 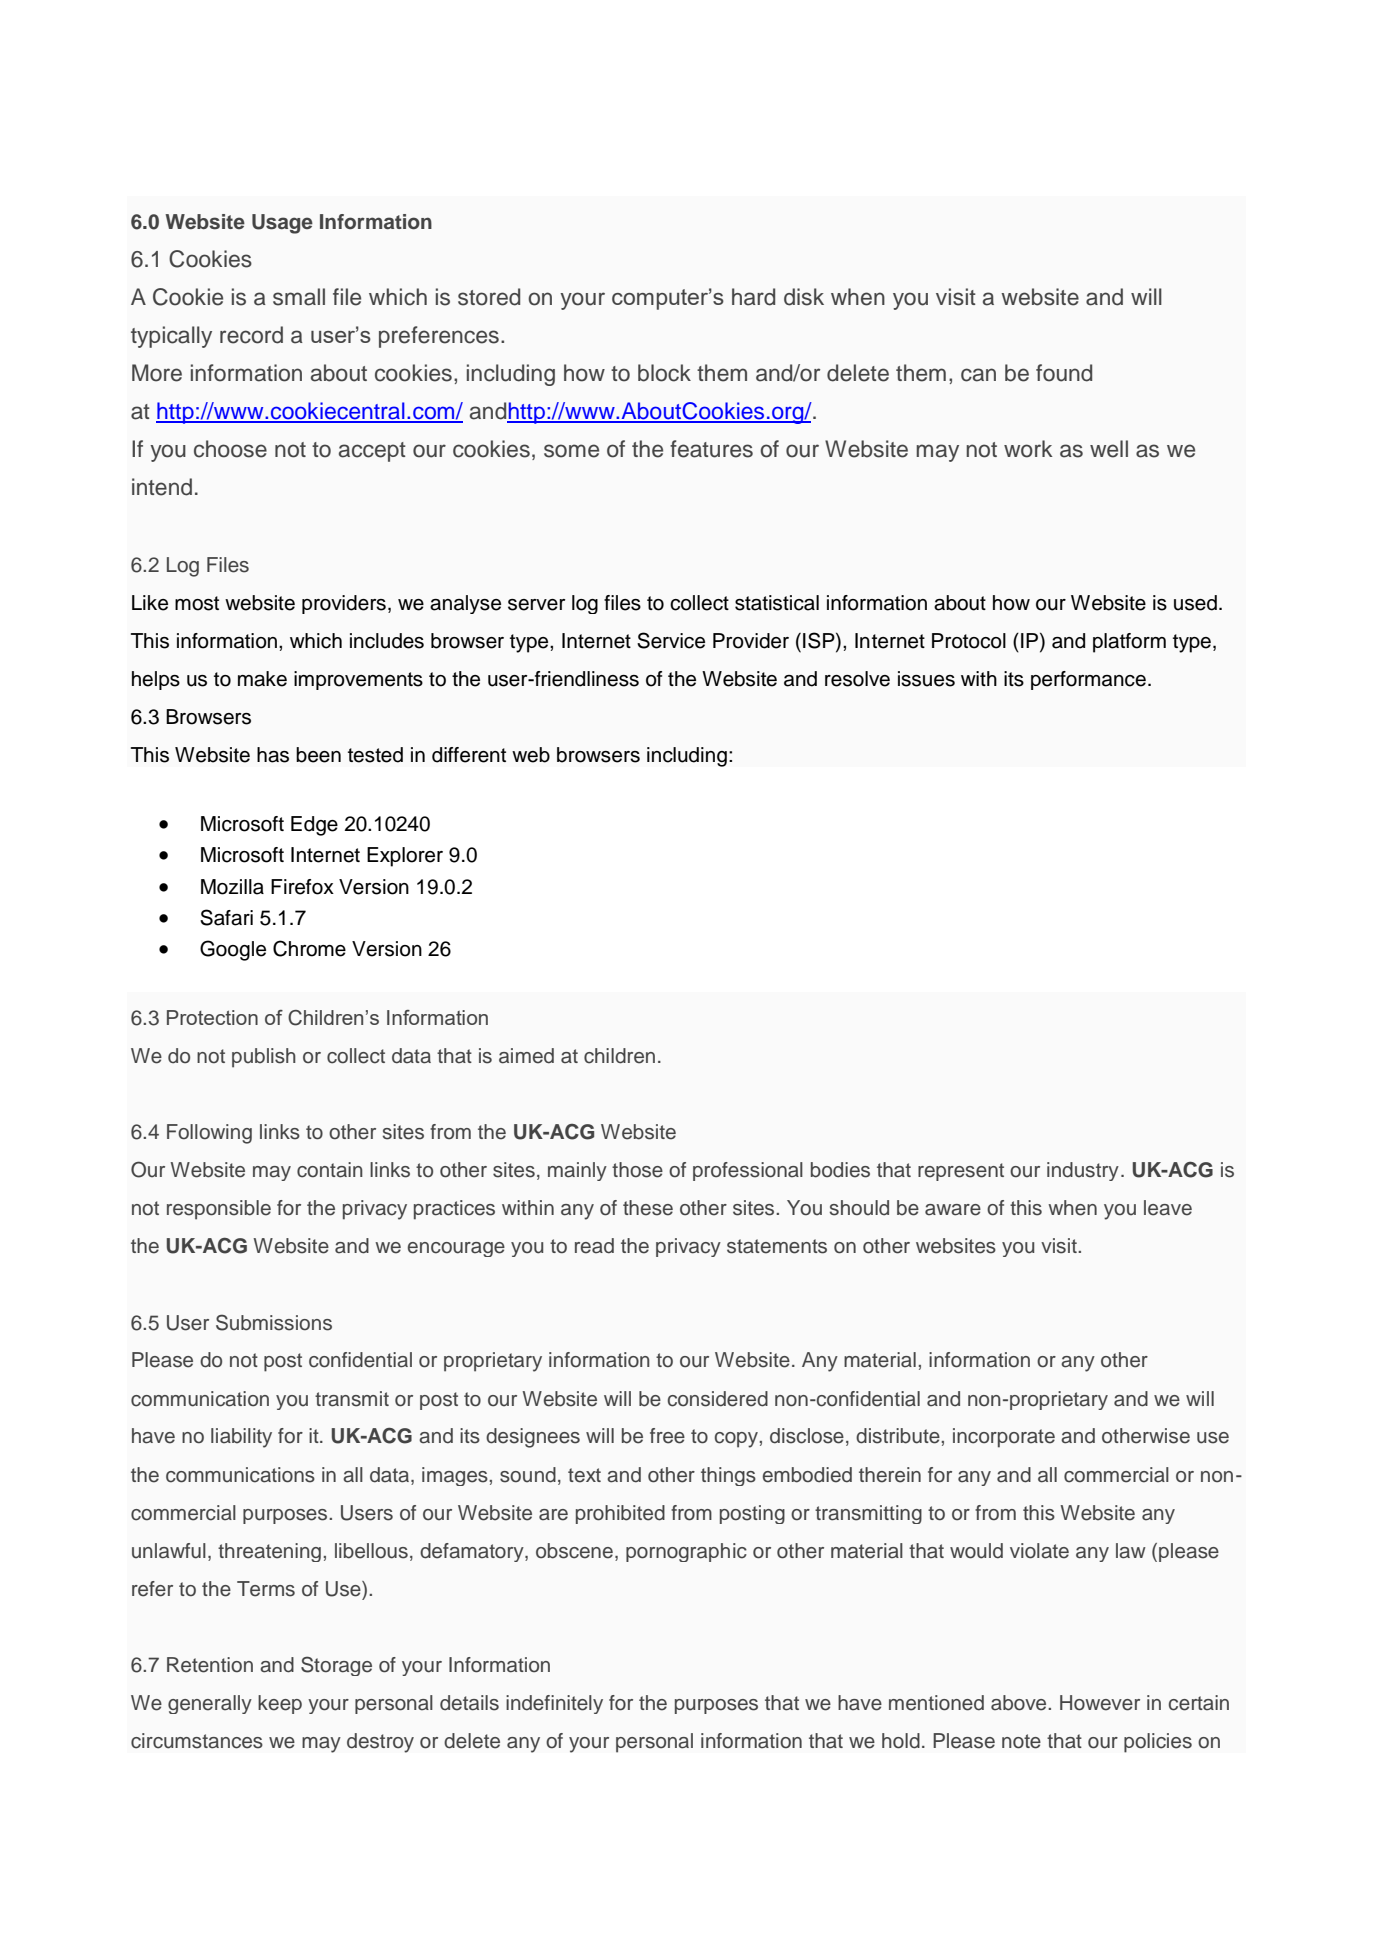 What do you see at coordinates (1100, 1703) in the screenshot?
I see `However` at bounding box center [1100, 1703].
